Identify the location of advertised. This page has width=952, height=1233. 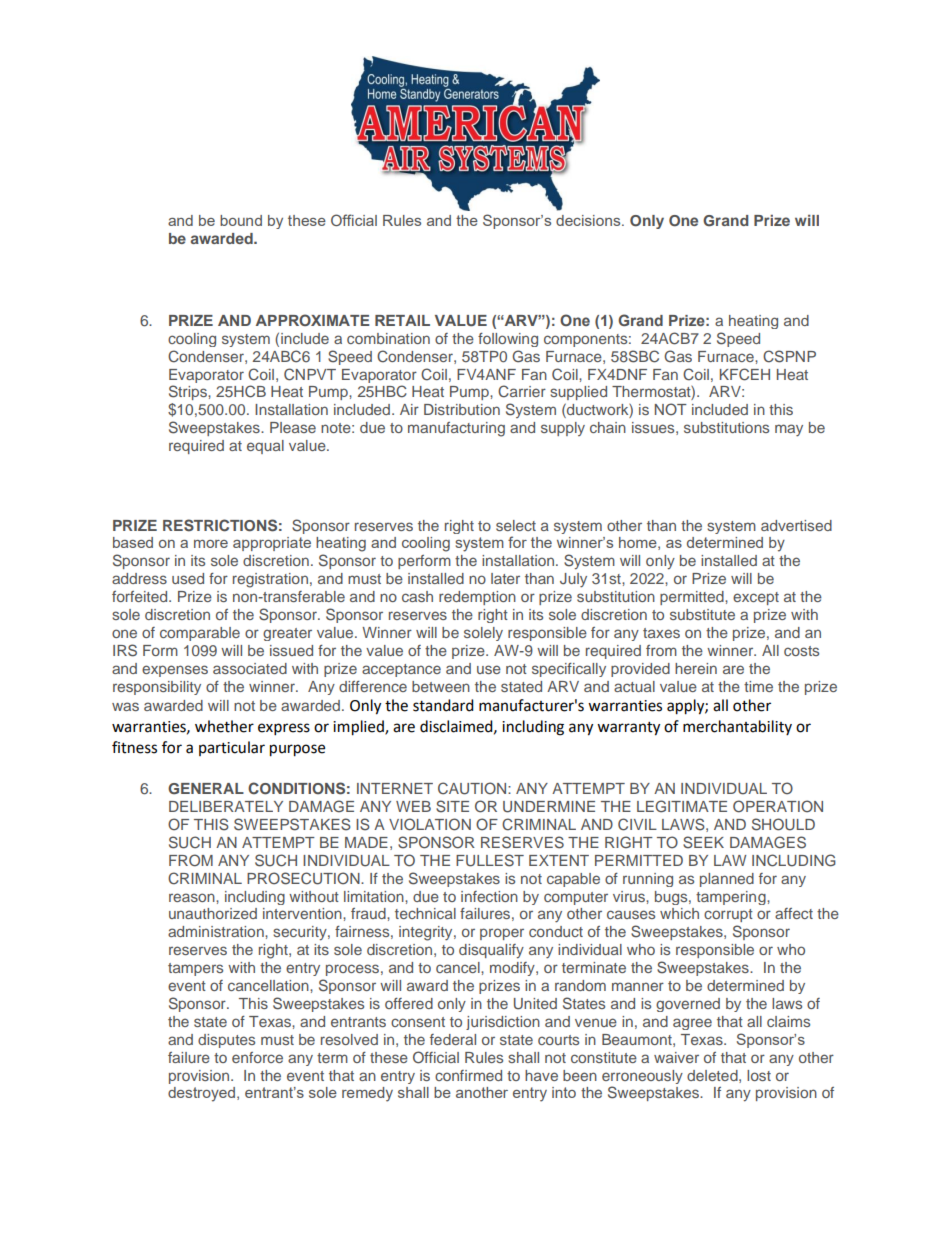
(796, 525).
